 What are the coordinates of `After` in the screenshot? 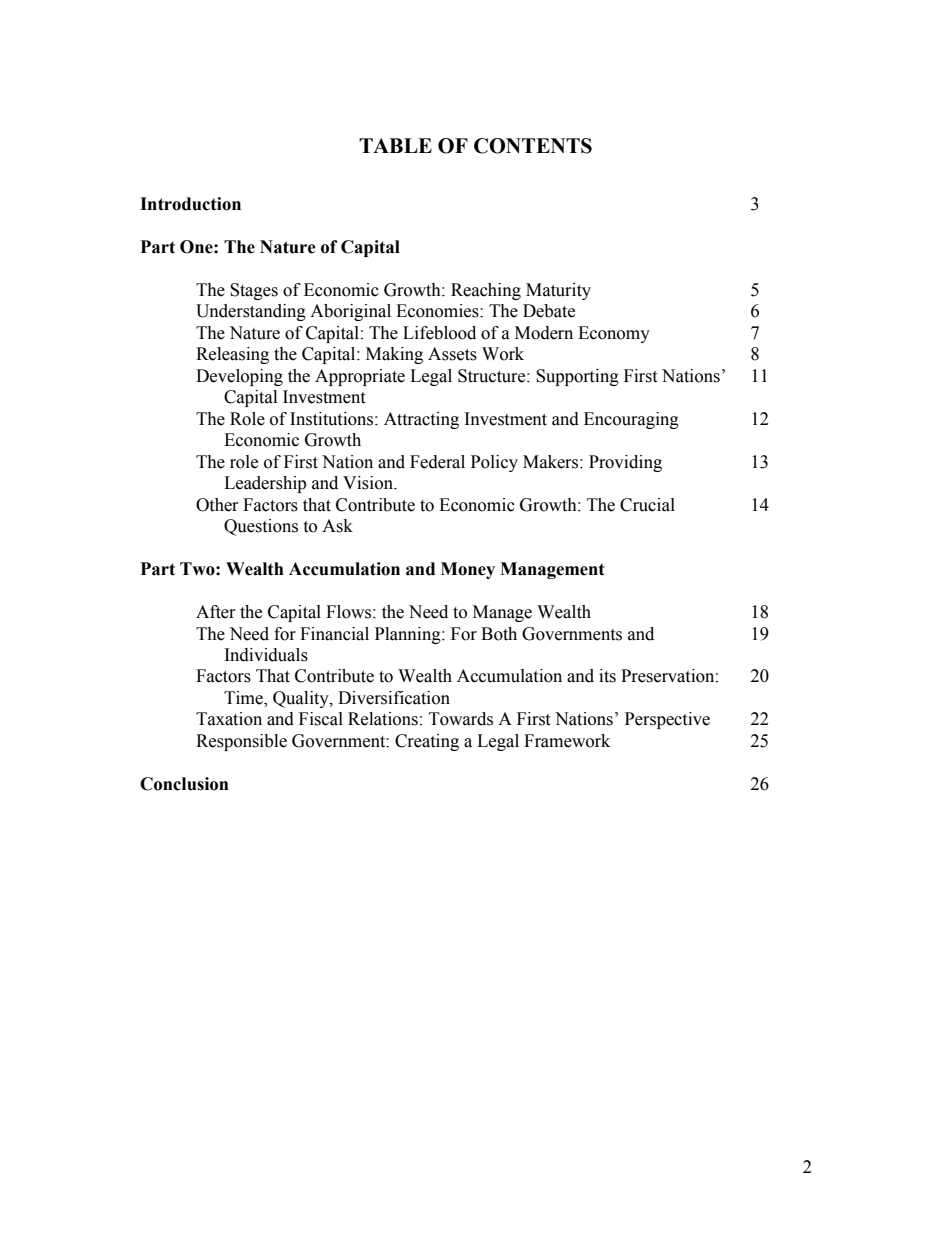 It's located at (216, 612).
